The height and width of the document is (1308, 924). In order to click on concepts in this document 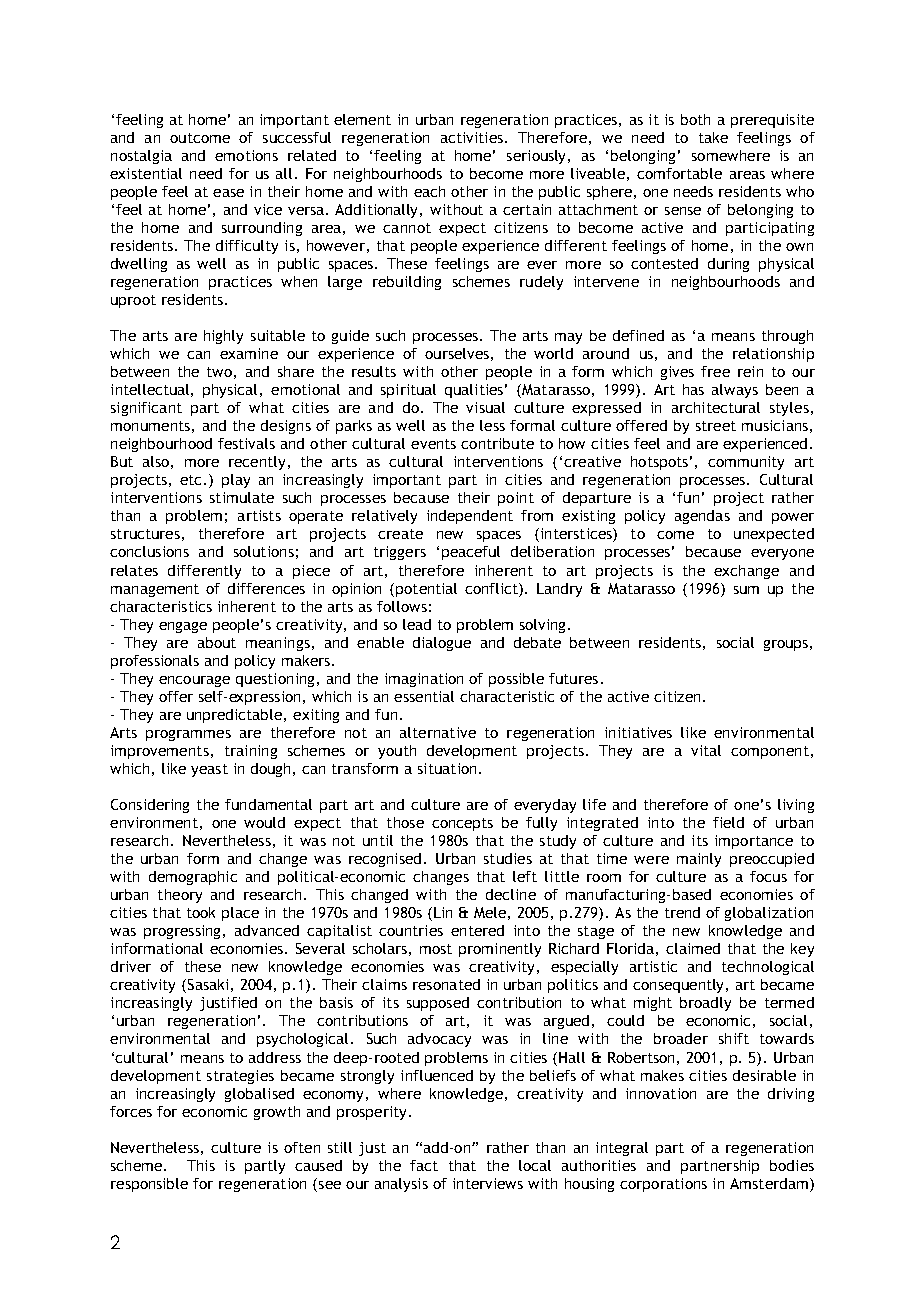, I will do `click(462, 824)`.
